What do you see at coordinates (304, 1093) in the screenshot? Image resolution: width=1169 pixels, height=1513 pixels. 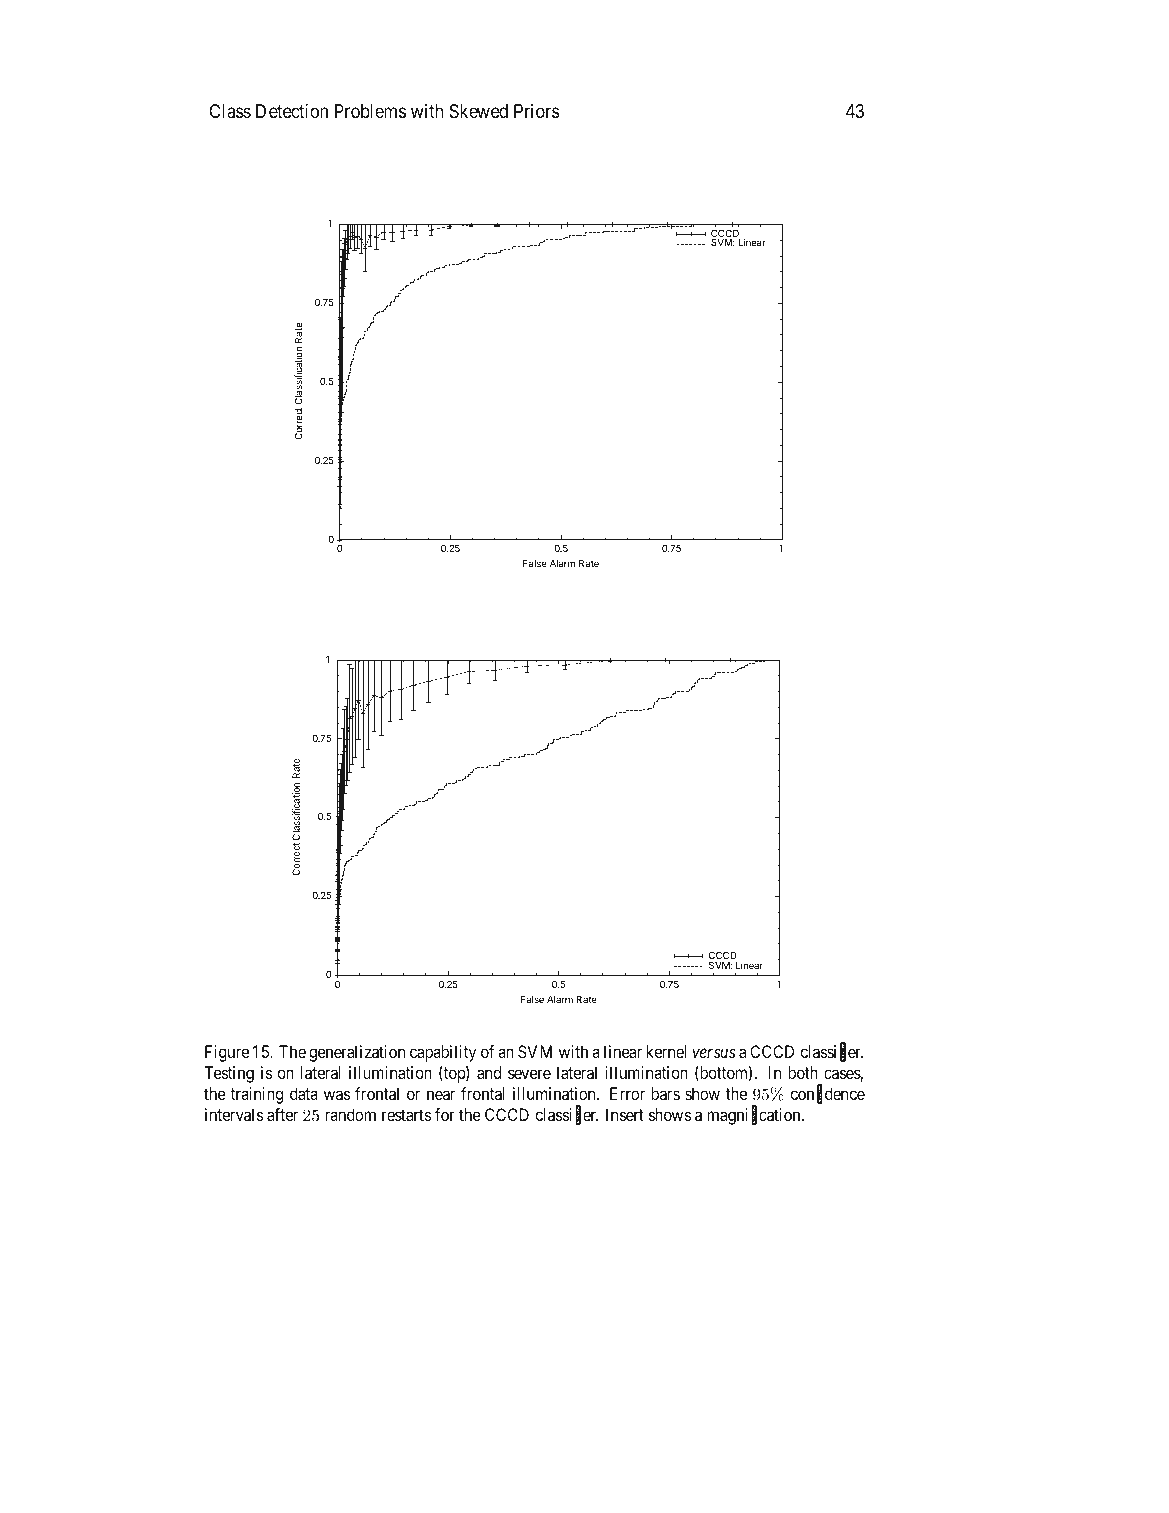 I see `data` at bounding box center [304, 1093].
